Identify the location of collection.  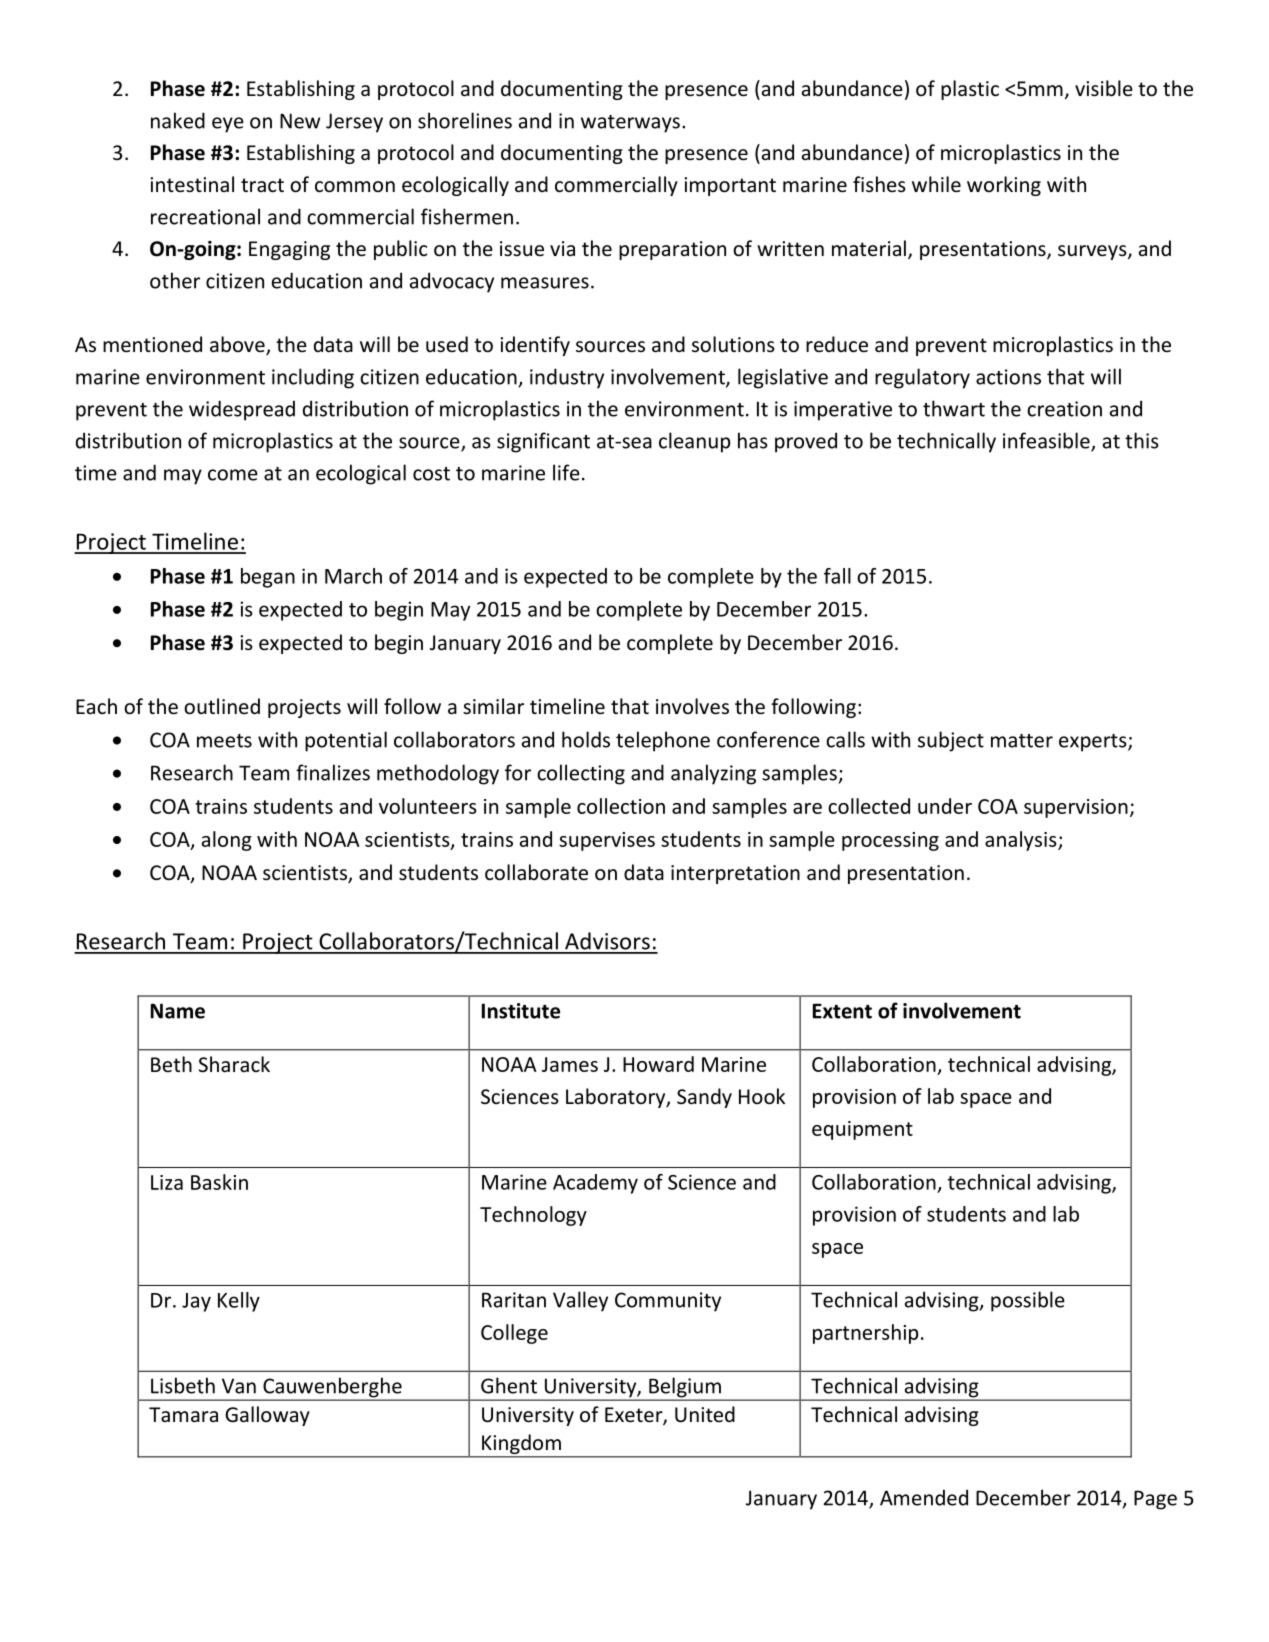
(621, 806).
